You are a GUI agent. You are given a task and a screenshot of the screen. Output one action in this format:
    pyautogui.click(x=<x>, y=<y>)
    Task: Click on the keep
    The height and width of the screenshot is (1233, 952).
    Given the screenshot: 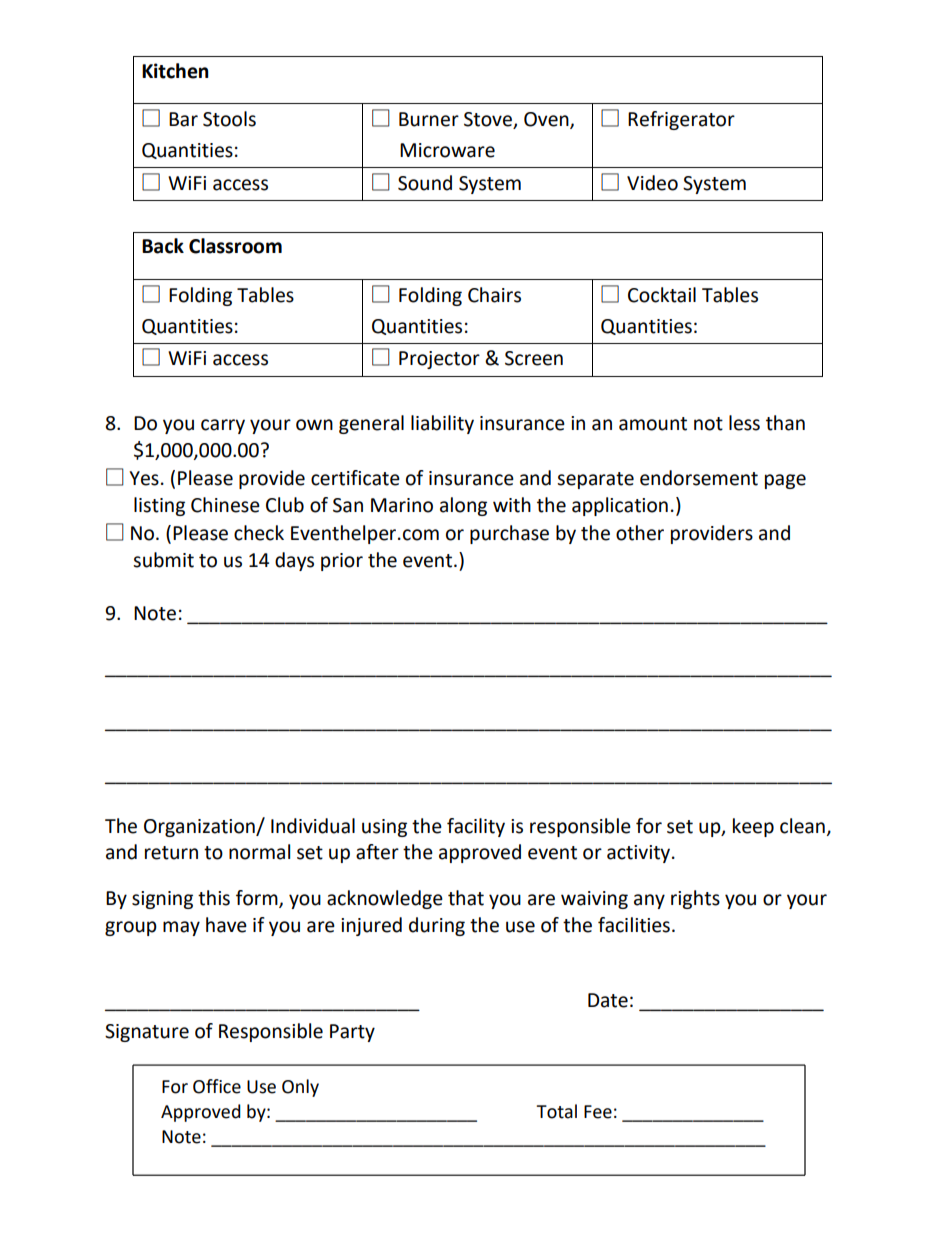 What is the action you would take?
    pyautogui.click(x=753, y=827)
